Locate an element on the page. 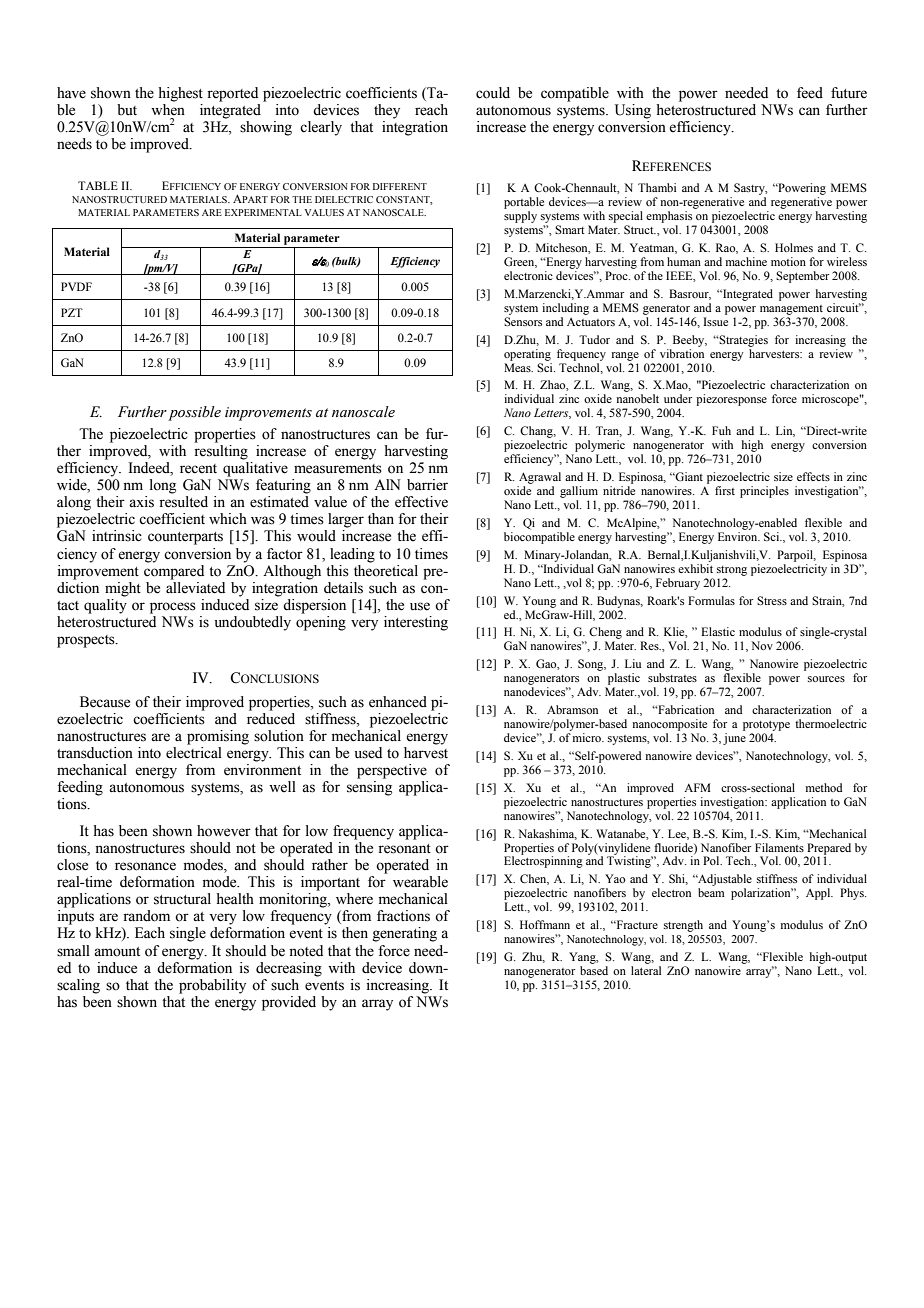 The width and height of the document is (924, 1308). when is located at coordinates (168, 108).
